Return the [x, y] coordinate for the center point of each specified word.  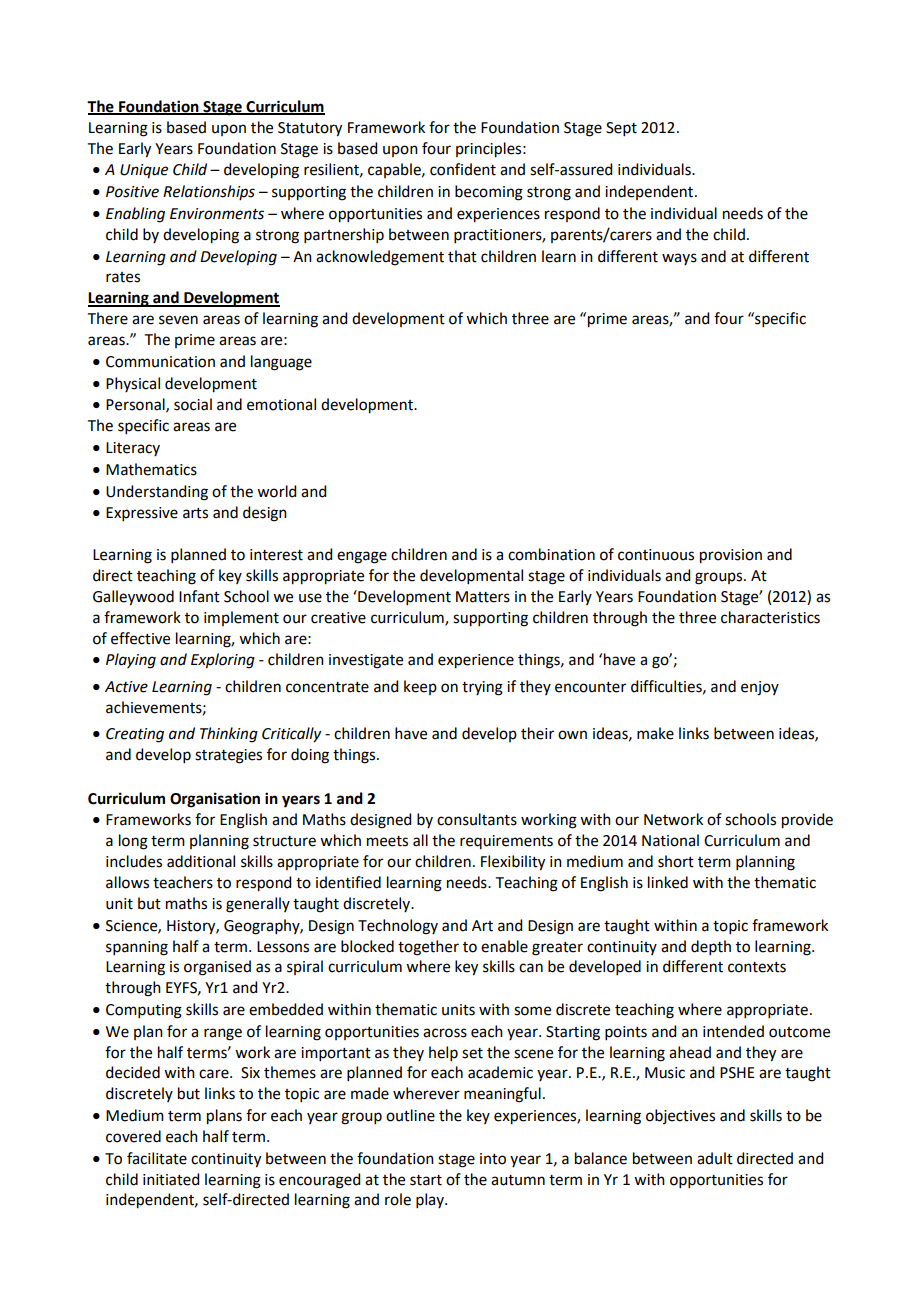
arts [195, 513]
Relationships [209, 192]
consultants [477, 819]
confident [463, 169]
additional [201, 861]
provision [731, 556]
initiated [171, 1179]
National [670, 840]
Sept [621, 129]
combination [551, 554]
